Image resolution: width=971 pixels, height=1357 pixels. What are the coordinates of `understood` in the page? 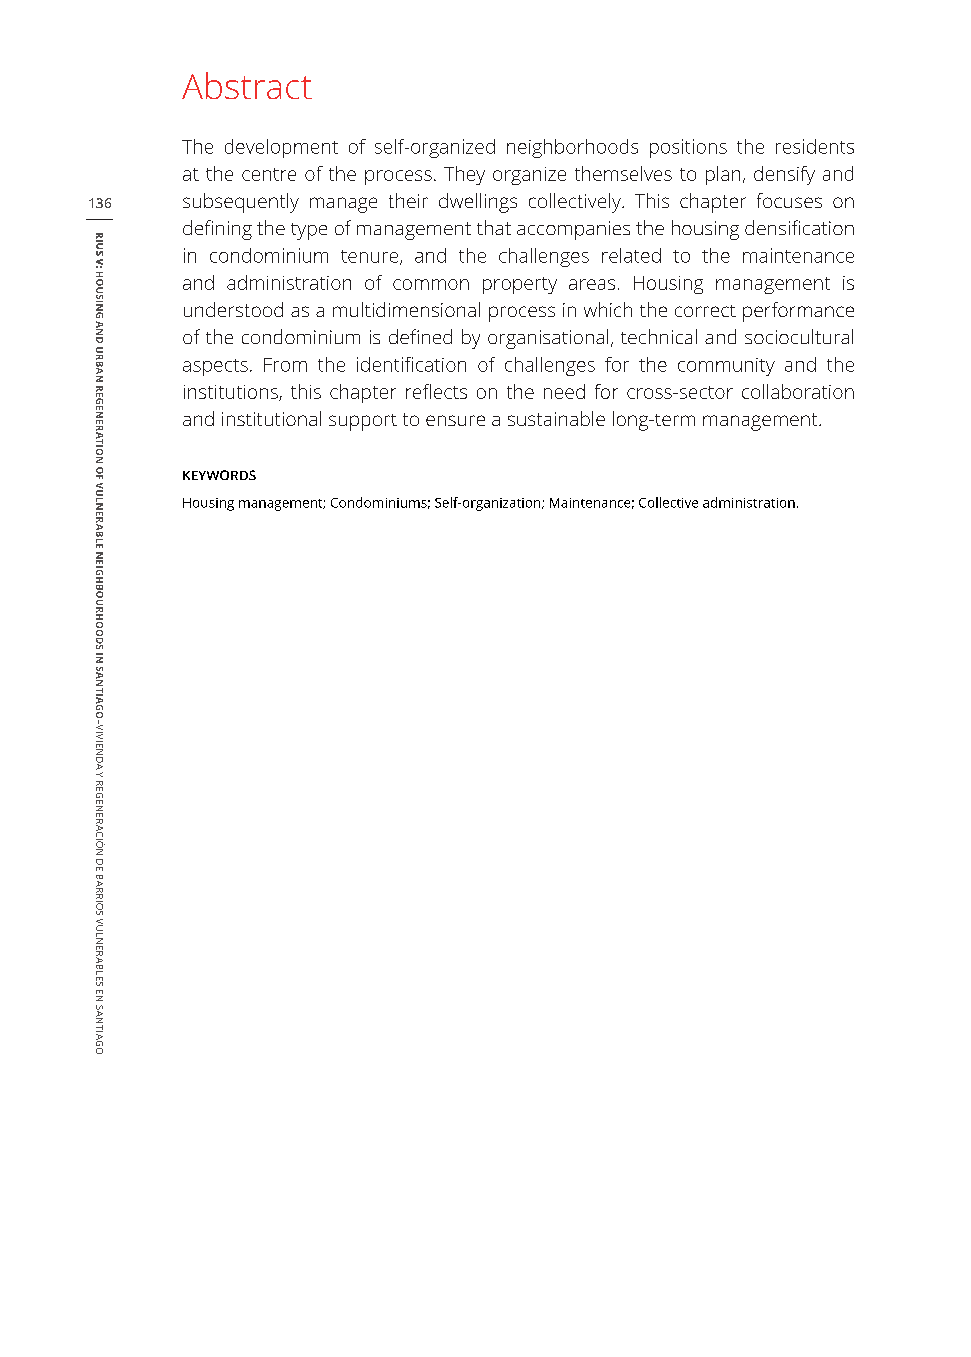 It's located at (233, 309).
